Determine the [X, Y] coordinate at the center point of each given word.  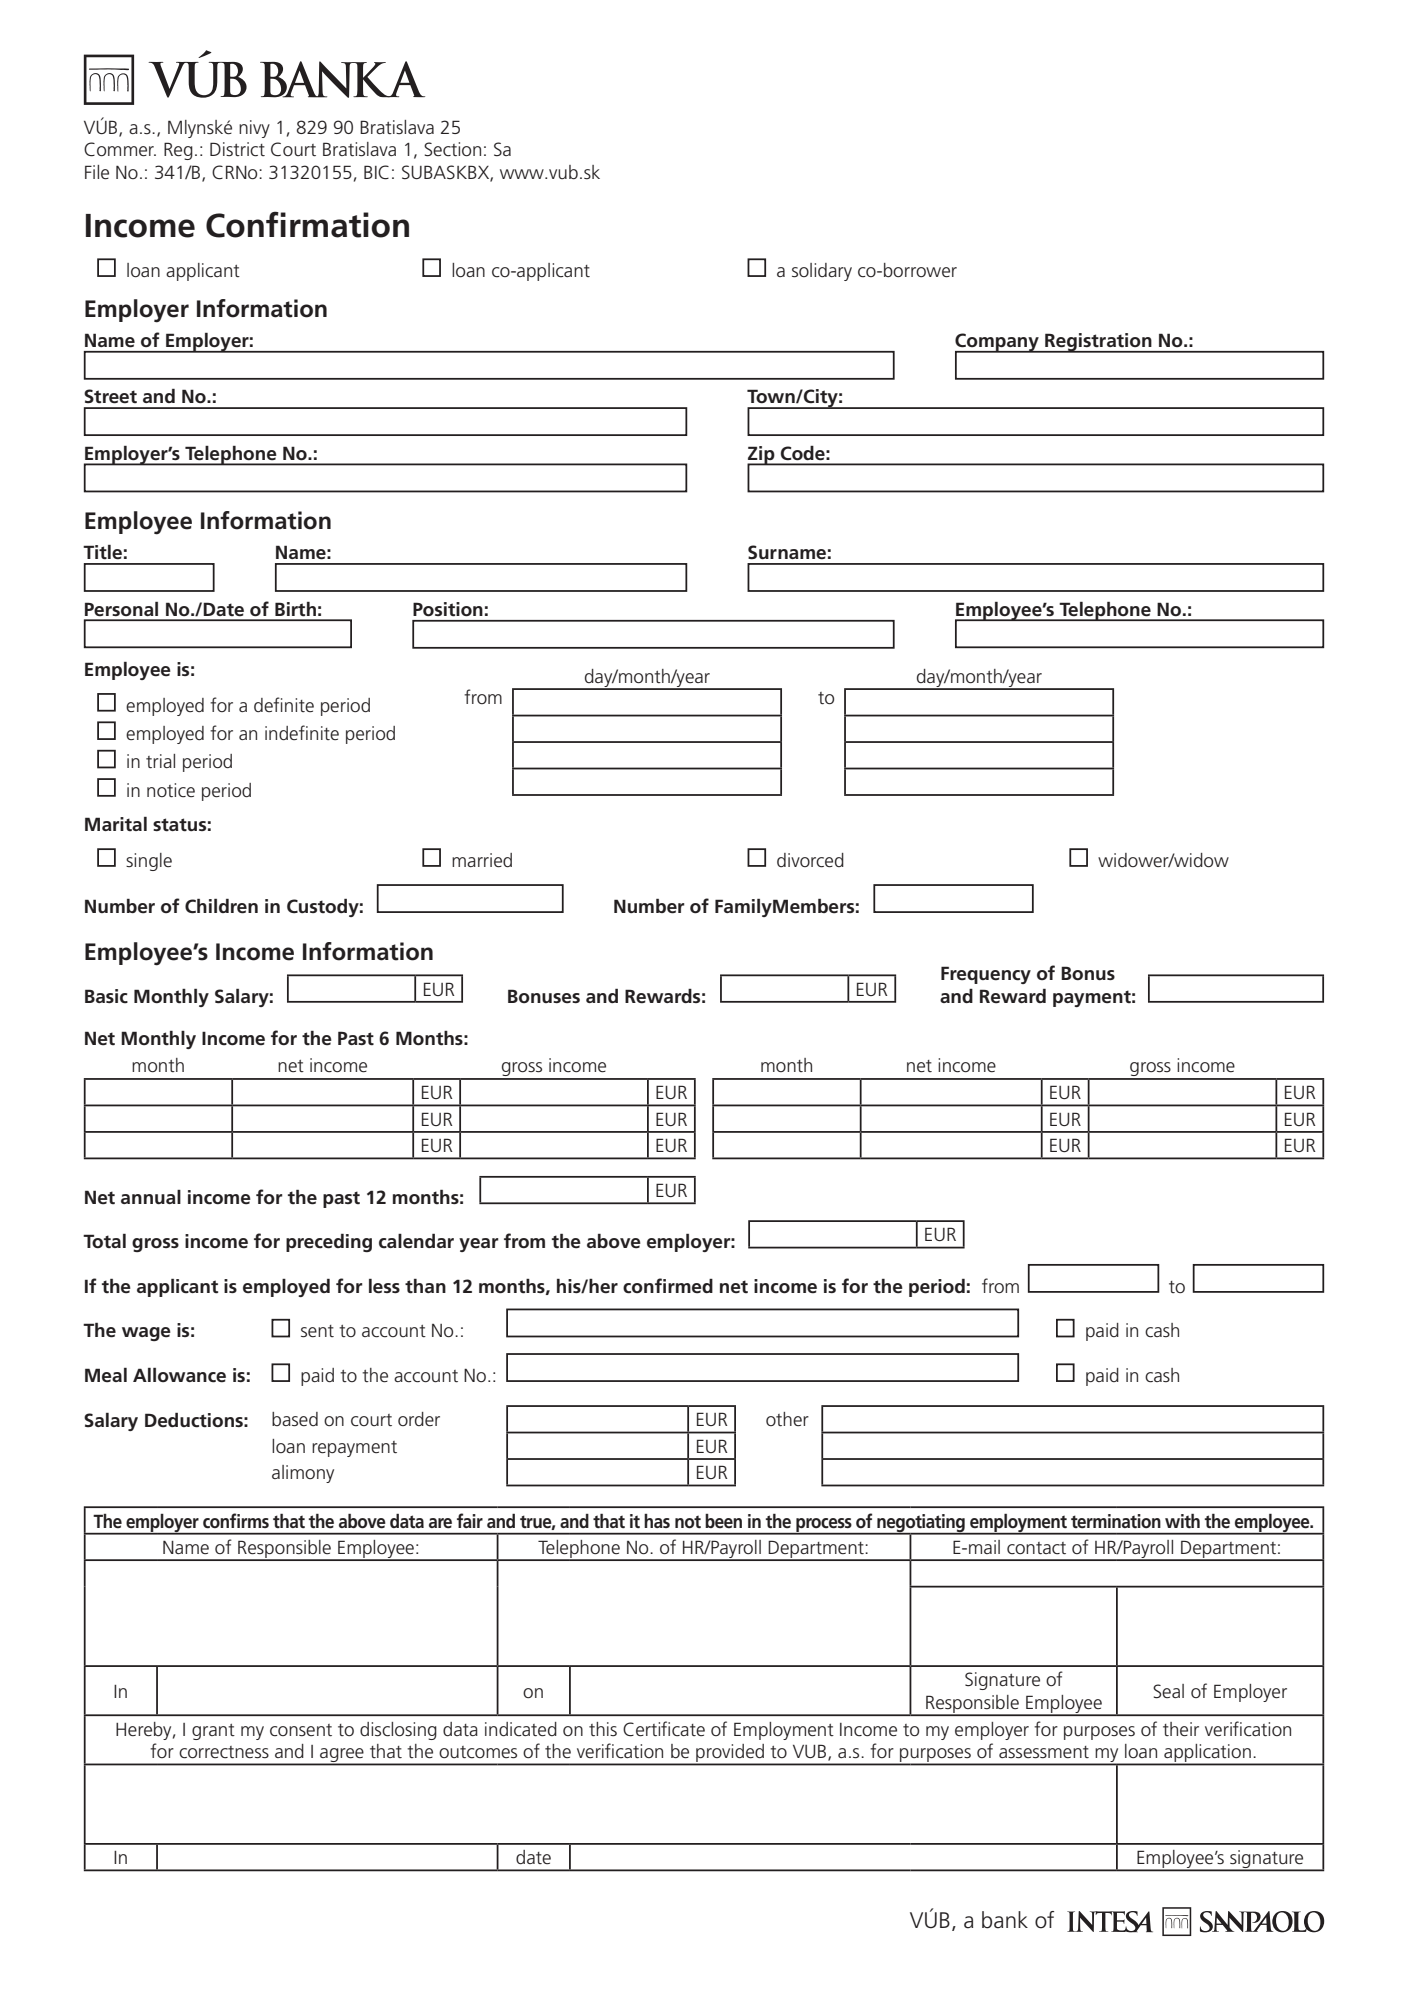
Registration [1098, 343]
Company [998, 343]
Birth [295, 609]
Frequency [986, 975]
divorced [810, 860]
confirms [236, 1521]
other [787, 1419]
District [237, 149]
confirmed [668, 1286]
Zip [762, 456]
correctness [224, 1752]
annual [151, 1197]
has [657, 1521]
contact [1036, 1548]
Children [221, 906]
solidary [822, 272]
